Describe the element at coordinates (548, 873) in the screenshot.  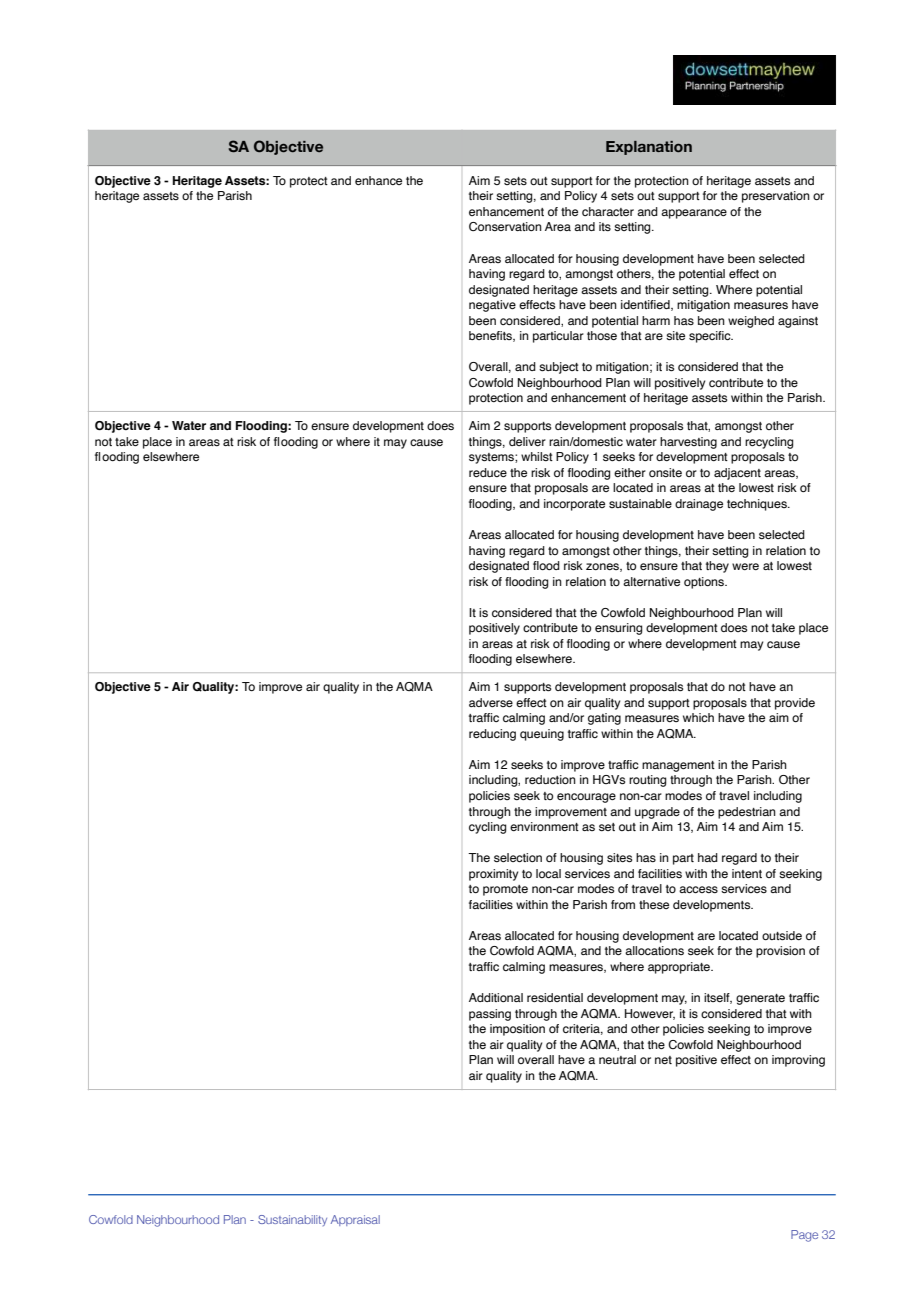
I see `local` at that location.
